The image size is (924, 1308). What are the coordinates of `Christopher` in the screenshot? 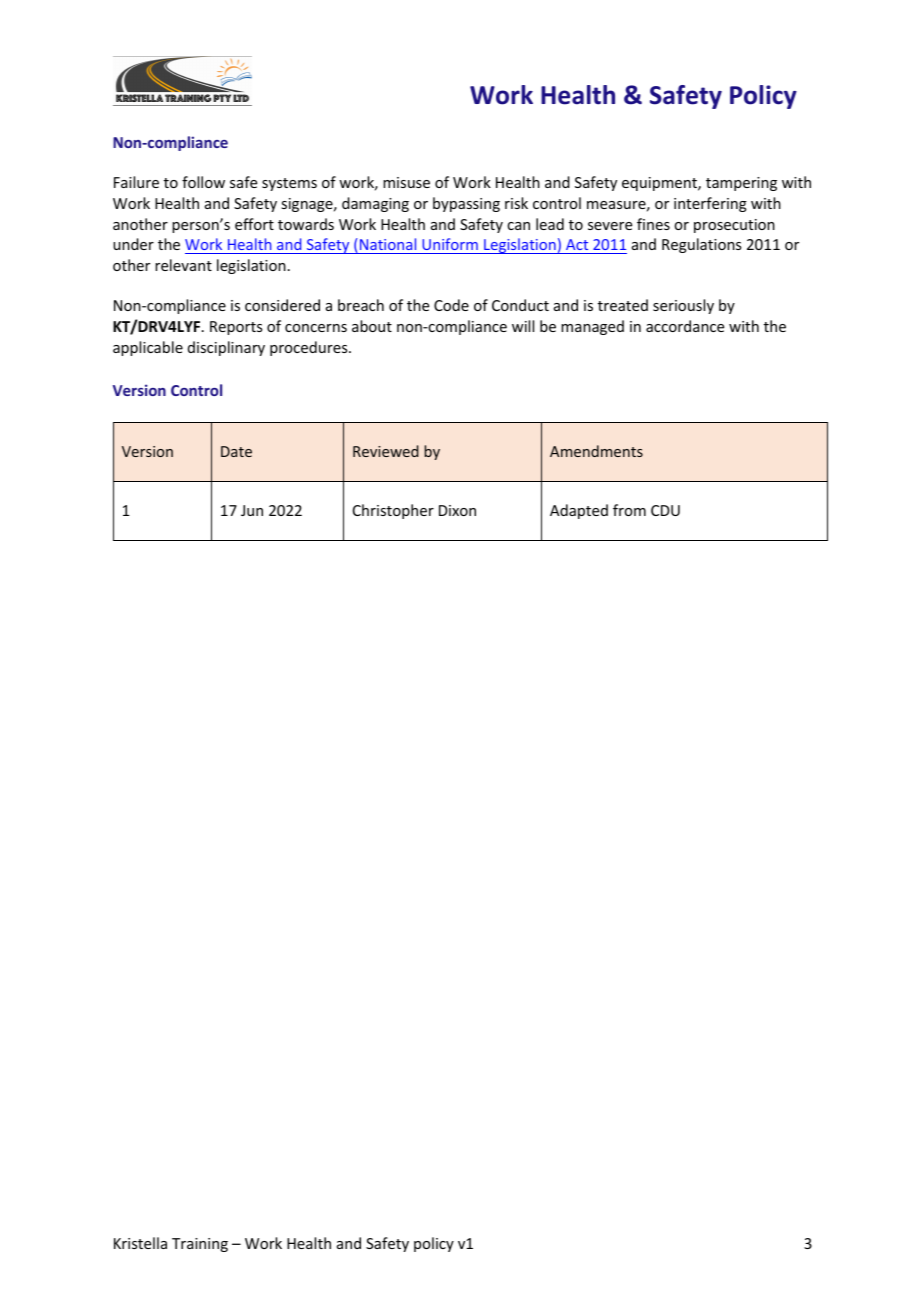 It's located at (393, 511).
